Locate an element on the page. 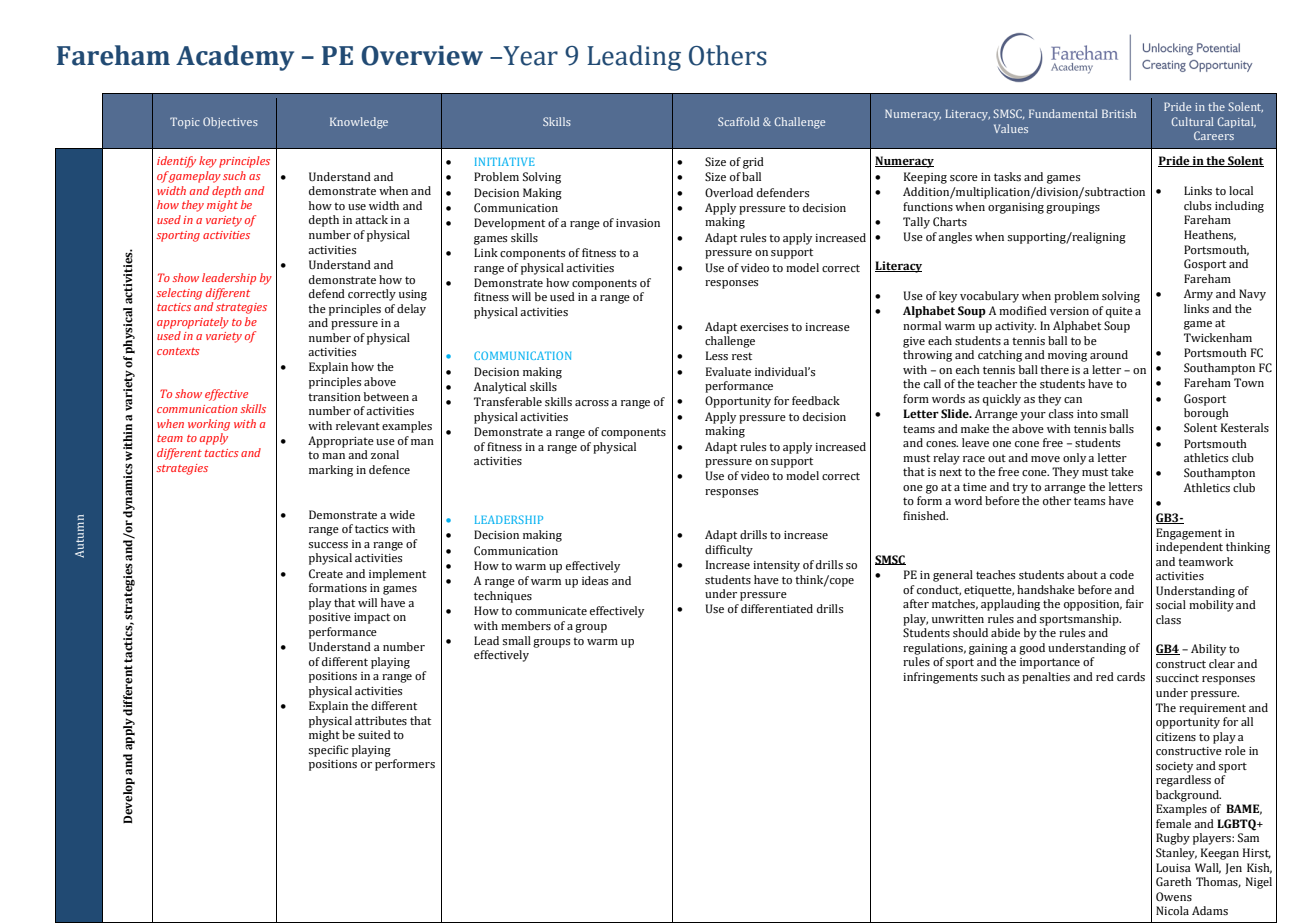 The image size is (1308, 924). Year is located at coordinates (529, 56).
